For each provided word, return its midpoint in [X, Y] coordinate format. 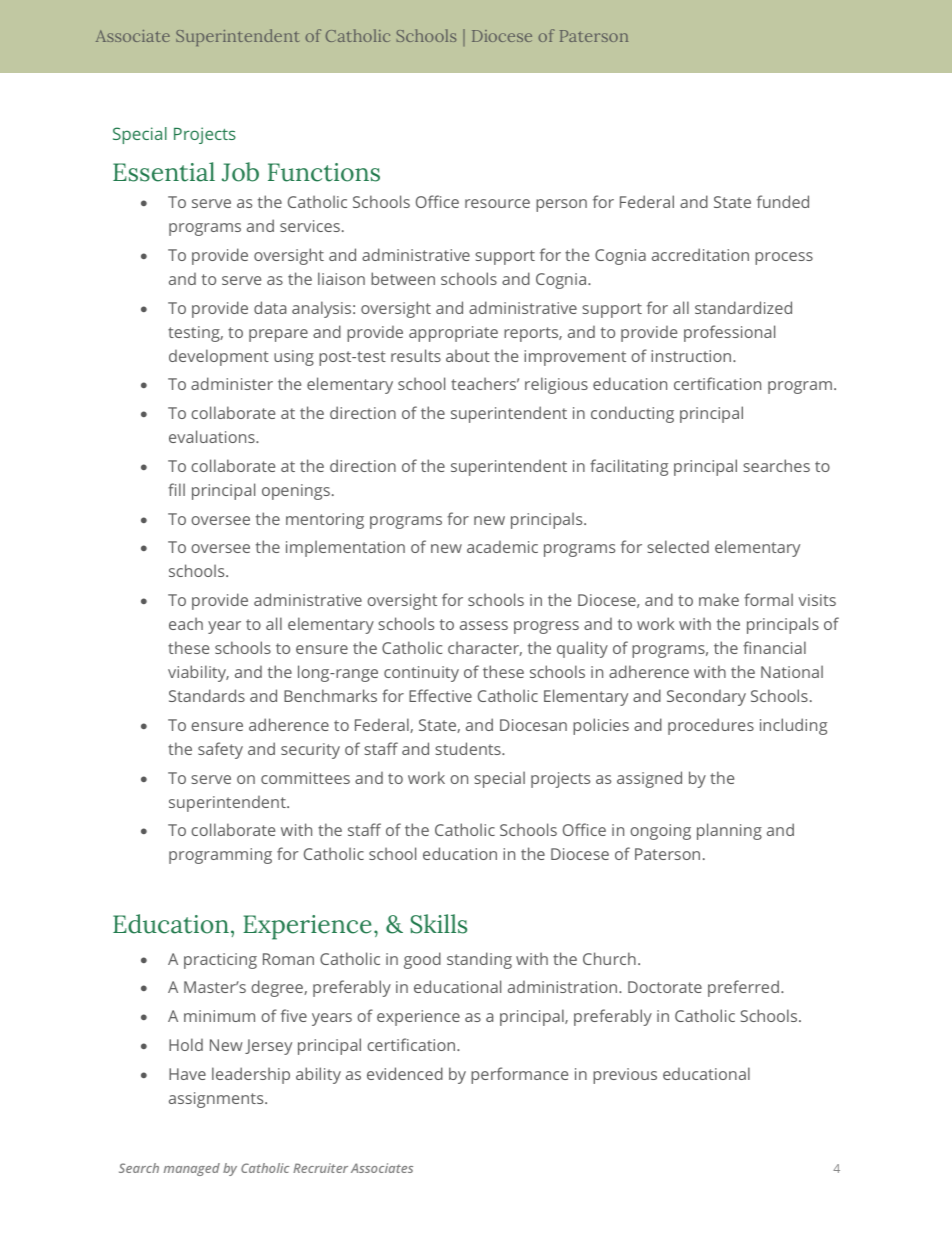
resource [497, 203]
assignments [217, 1100]
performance [519, 1075]
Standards [207, 695]
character [485, 648]
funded [783, 201]
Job [240, 172]
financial [774, 647]
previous [625, 1076]
